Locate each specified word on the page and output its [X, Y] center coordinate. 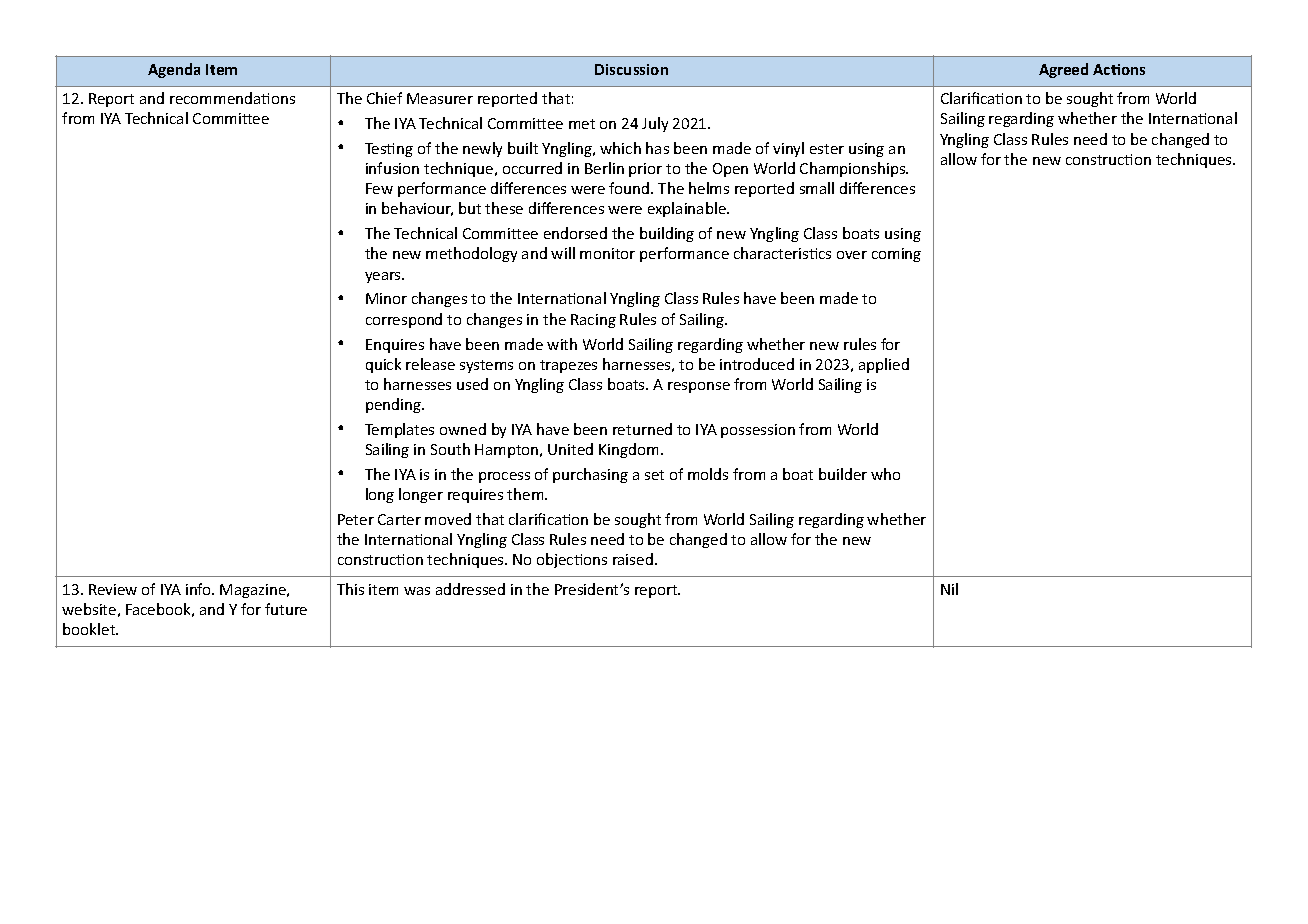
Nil [949, 589]
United [570, 449]
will [563, 253]
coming [896, 255]
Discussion [631, 69]
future [286, 609]
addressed [470, 589]
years [384, 277]
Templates [399, 430]
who [885, 474]
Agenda [174, 70]
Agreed [1063, 70]
